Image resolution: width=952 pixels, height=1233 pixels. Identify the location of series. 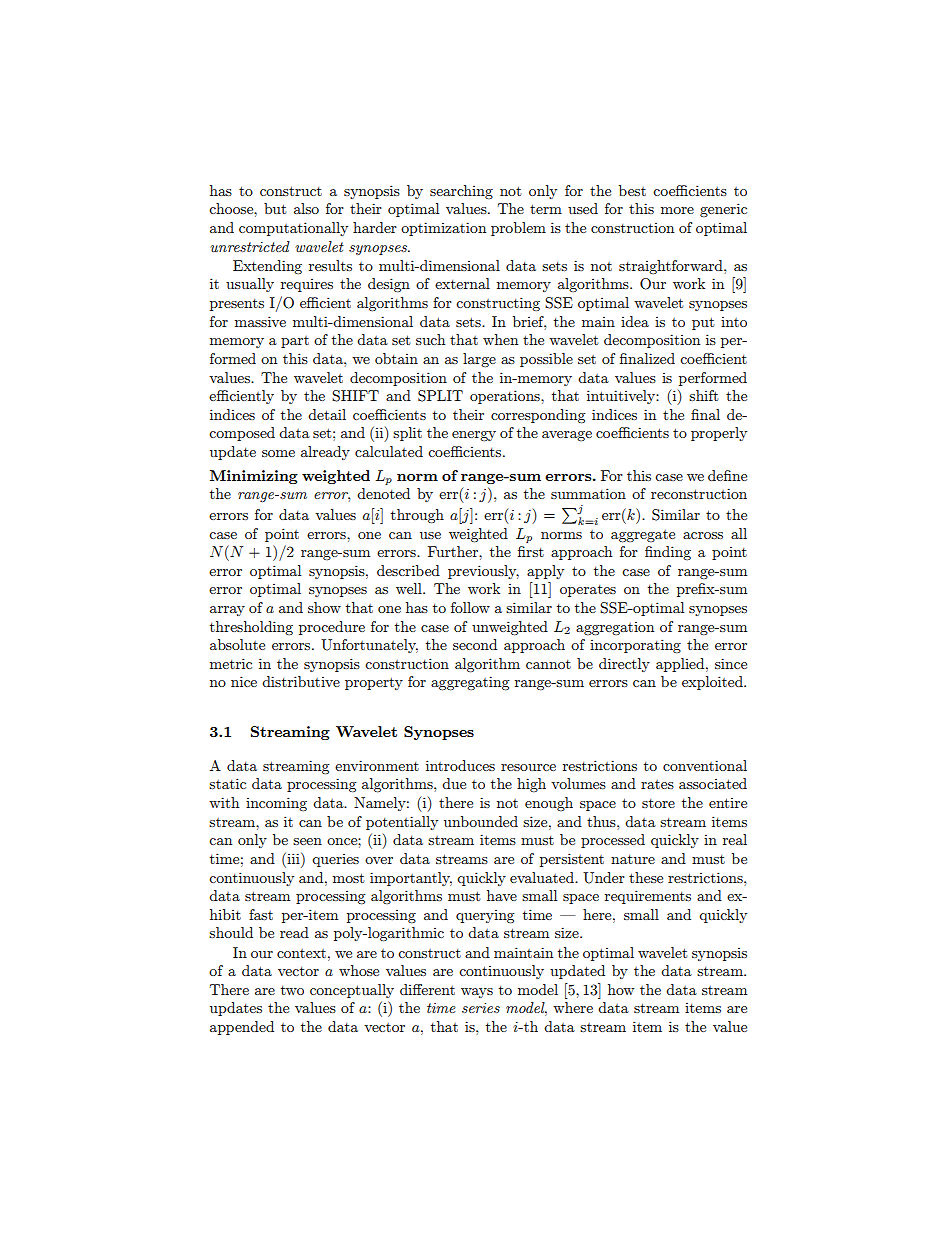
(481, 1008).
